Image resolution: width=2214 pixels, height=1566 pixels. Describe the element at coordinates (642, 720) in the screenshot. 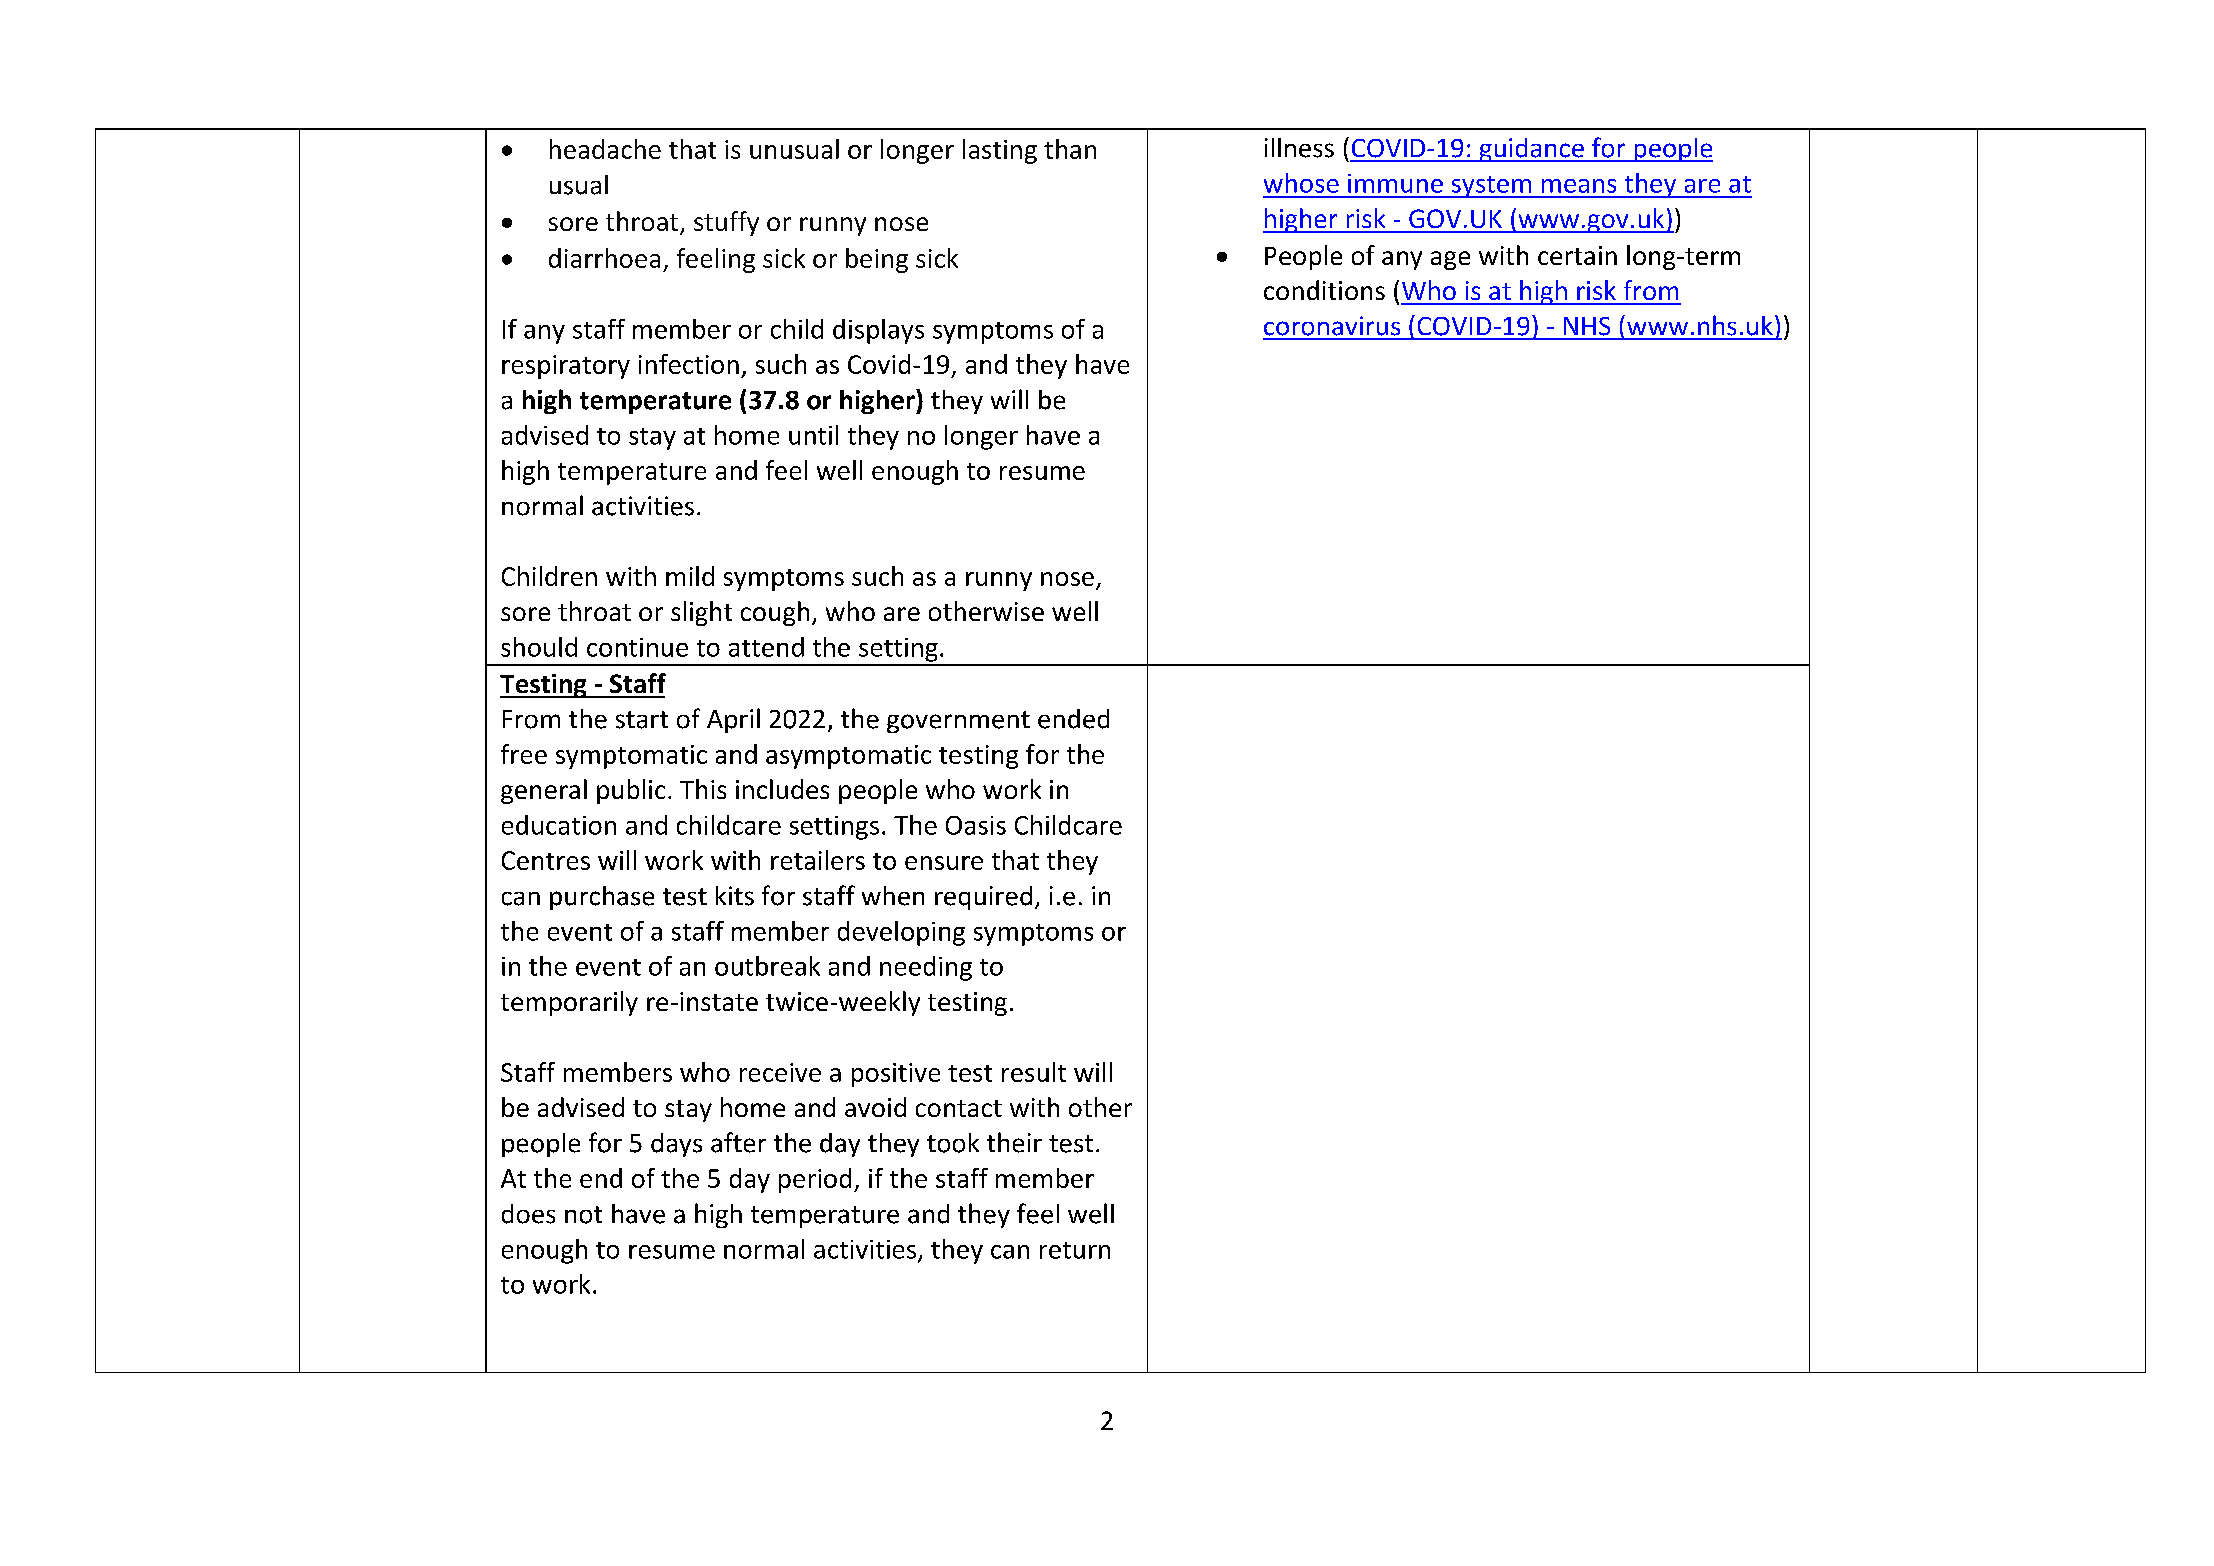

I see `start` at that location.
